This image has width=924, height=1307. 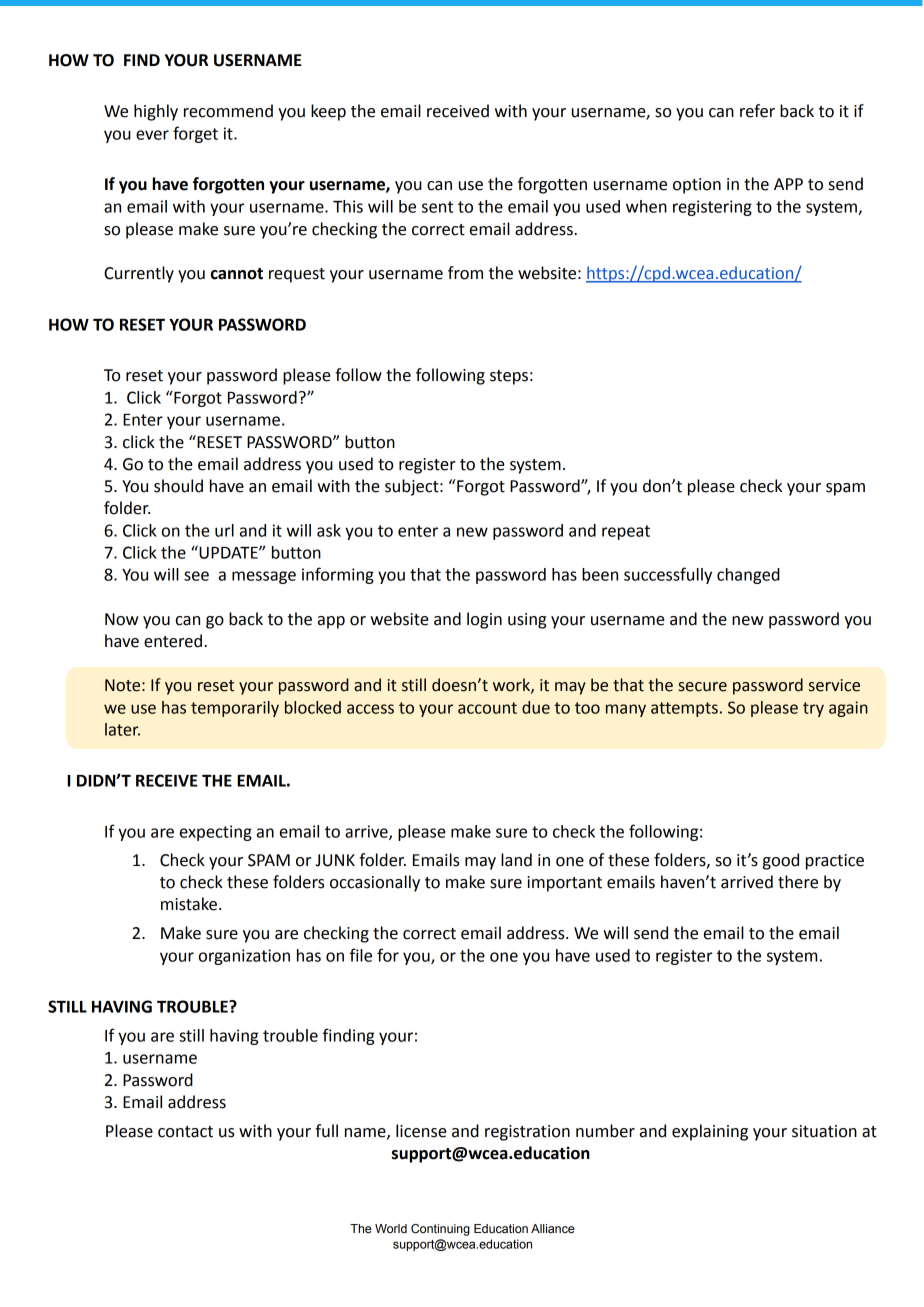 I want to click on sent, so click(x=437, y=207).
